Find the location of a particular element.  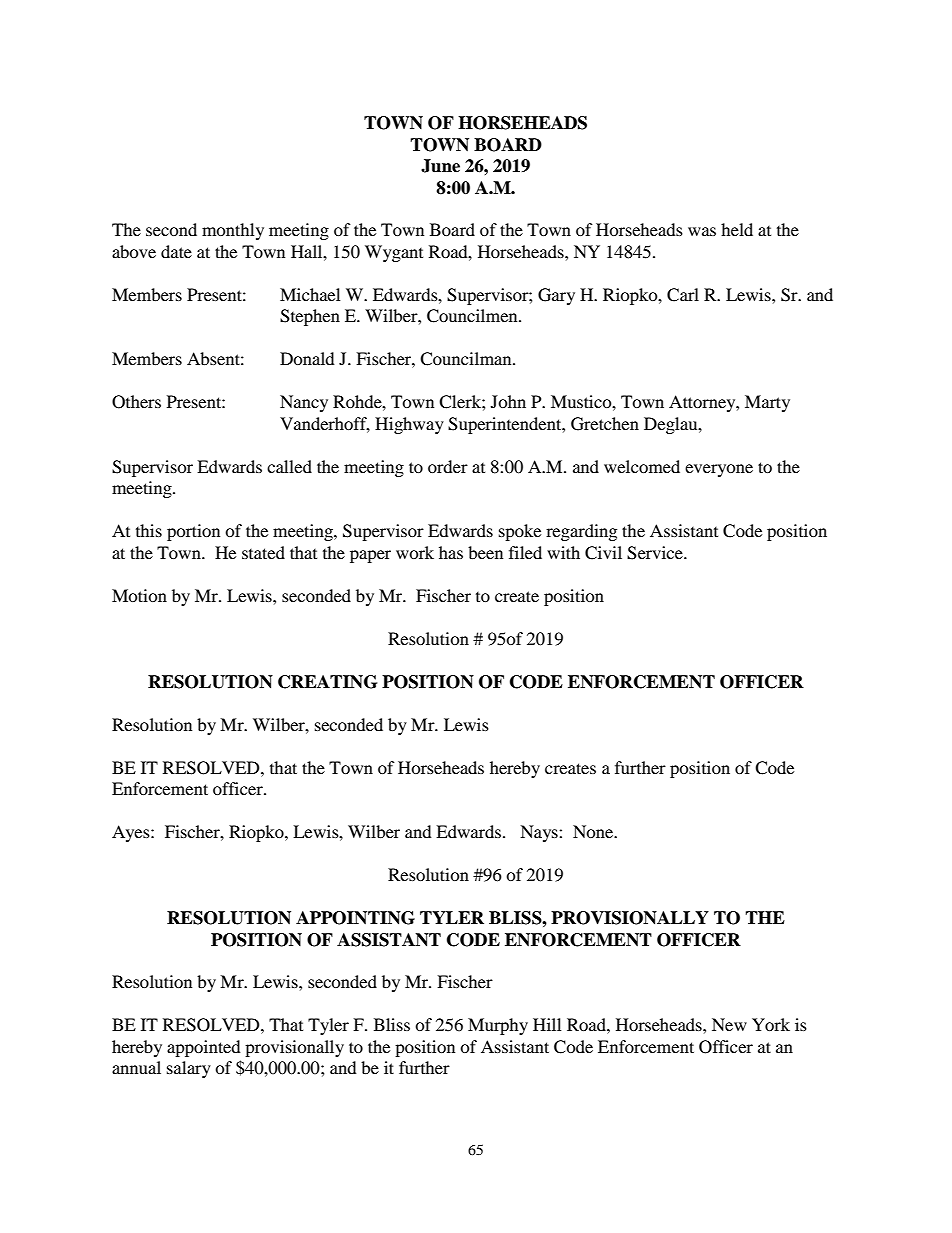

June is located at coordinates (440, 166).
